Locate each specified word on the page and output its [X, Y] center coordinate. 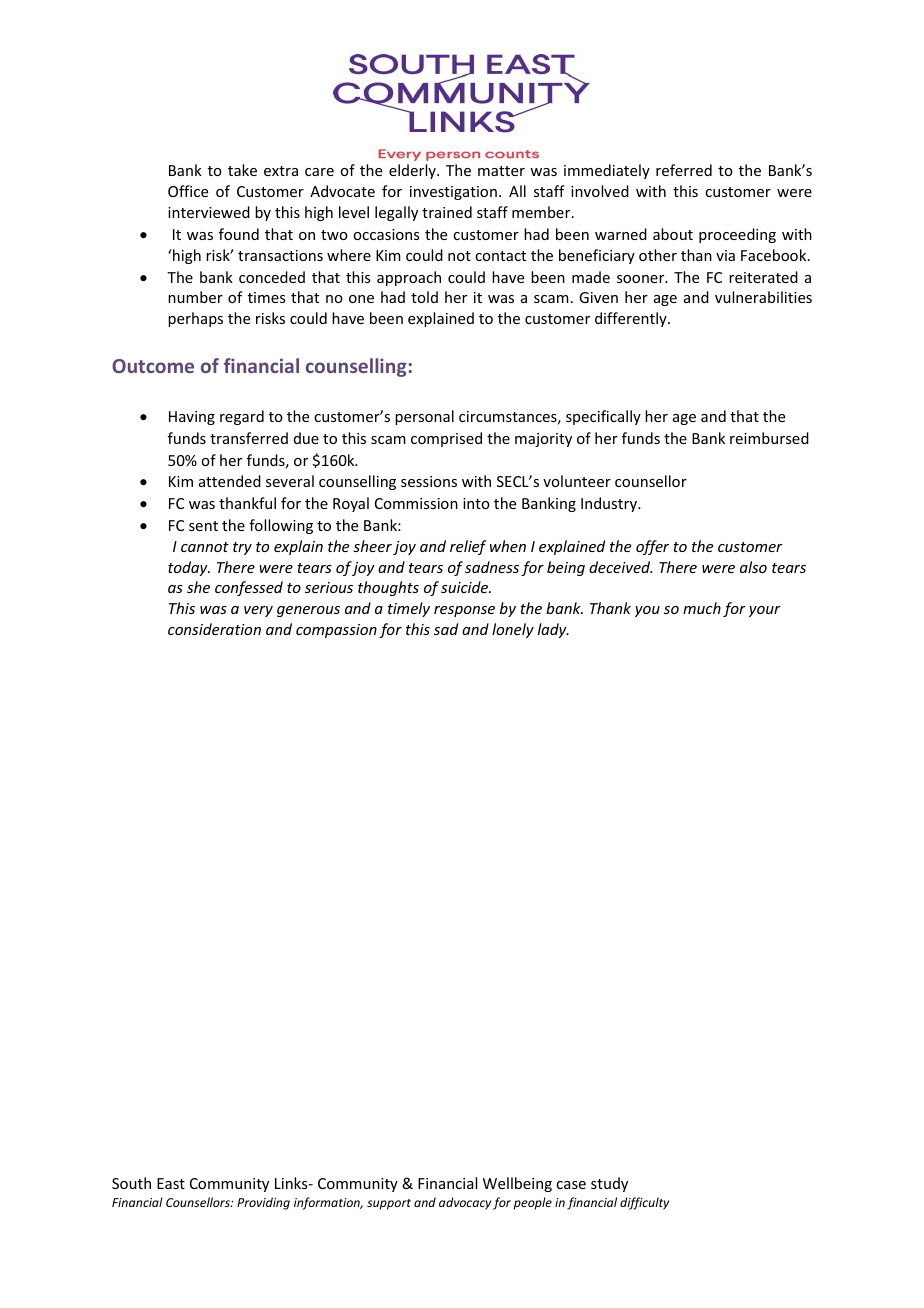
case [571, 1185]
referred [684, 170]
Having [192, 418]
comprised [446, 439]
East [171, 1183]
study [609, 1184]
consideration [214, 629]
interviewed [209, 212]
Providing [263, 1203]
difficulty [644, 1203]
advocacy [465, 1203]
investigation [453, 193]
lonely [513, 630]
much [702, 608]
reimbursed [769, 438]
